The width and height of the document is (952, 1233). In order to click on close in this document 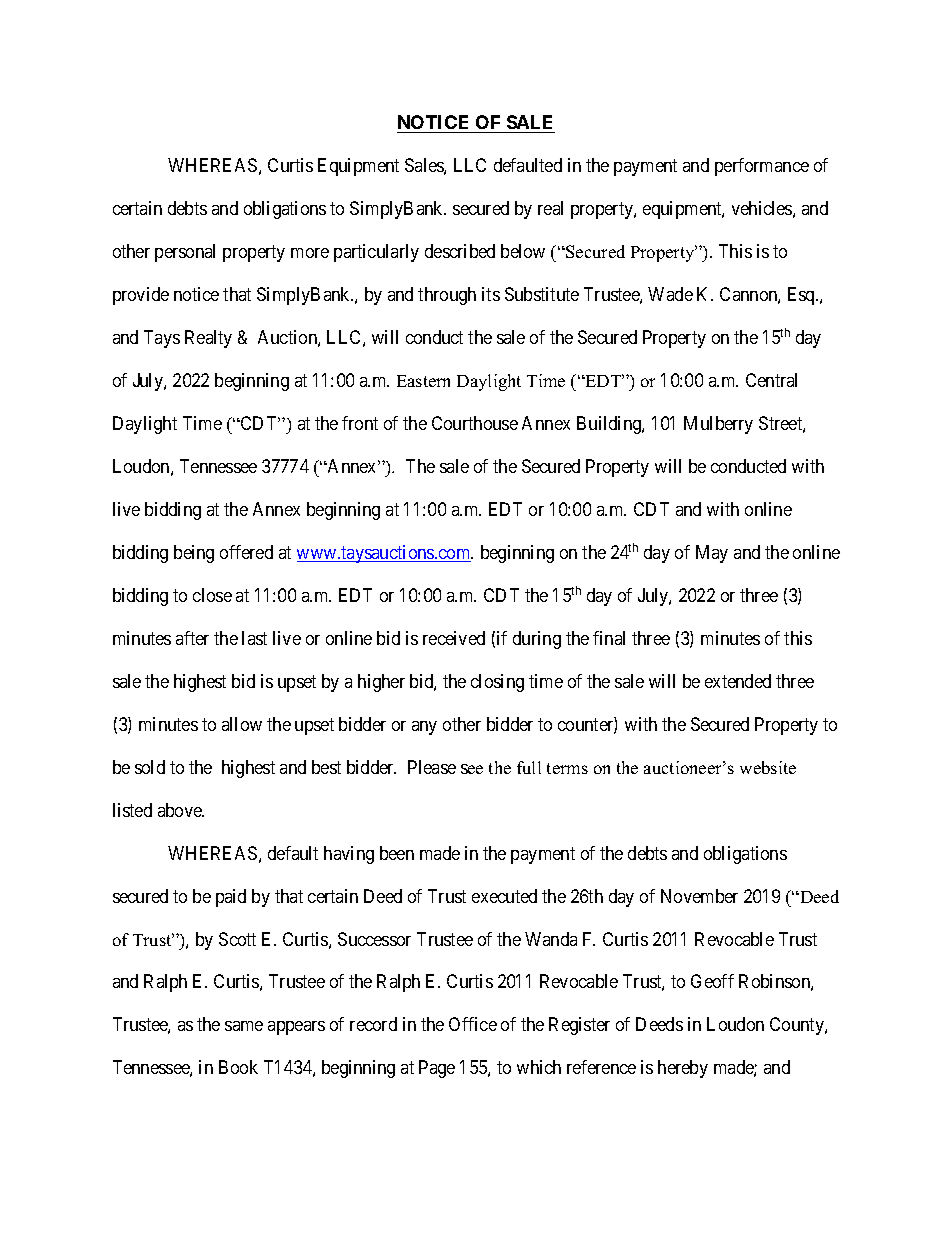, I will do `click(212, 595)`.
